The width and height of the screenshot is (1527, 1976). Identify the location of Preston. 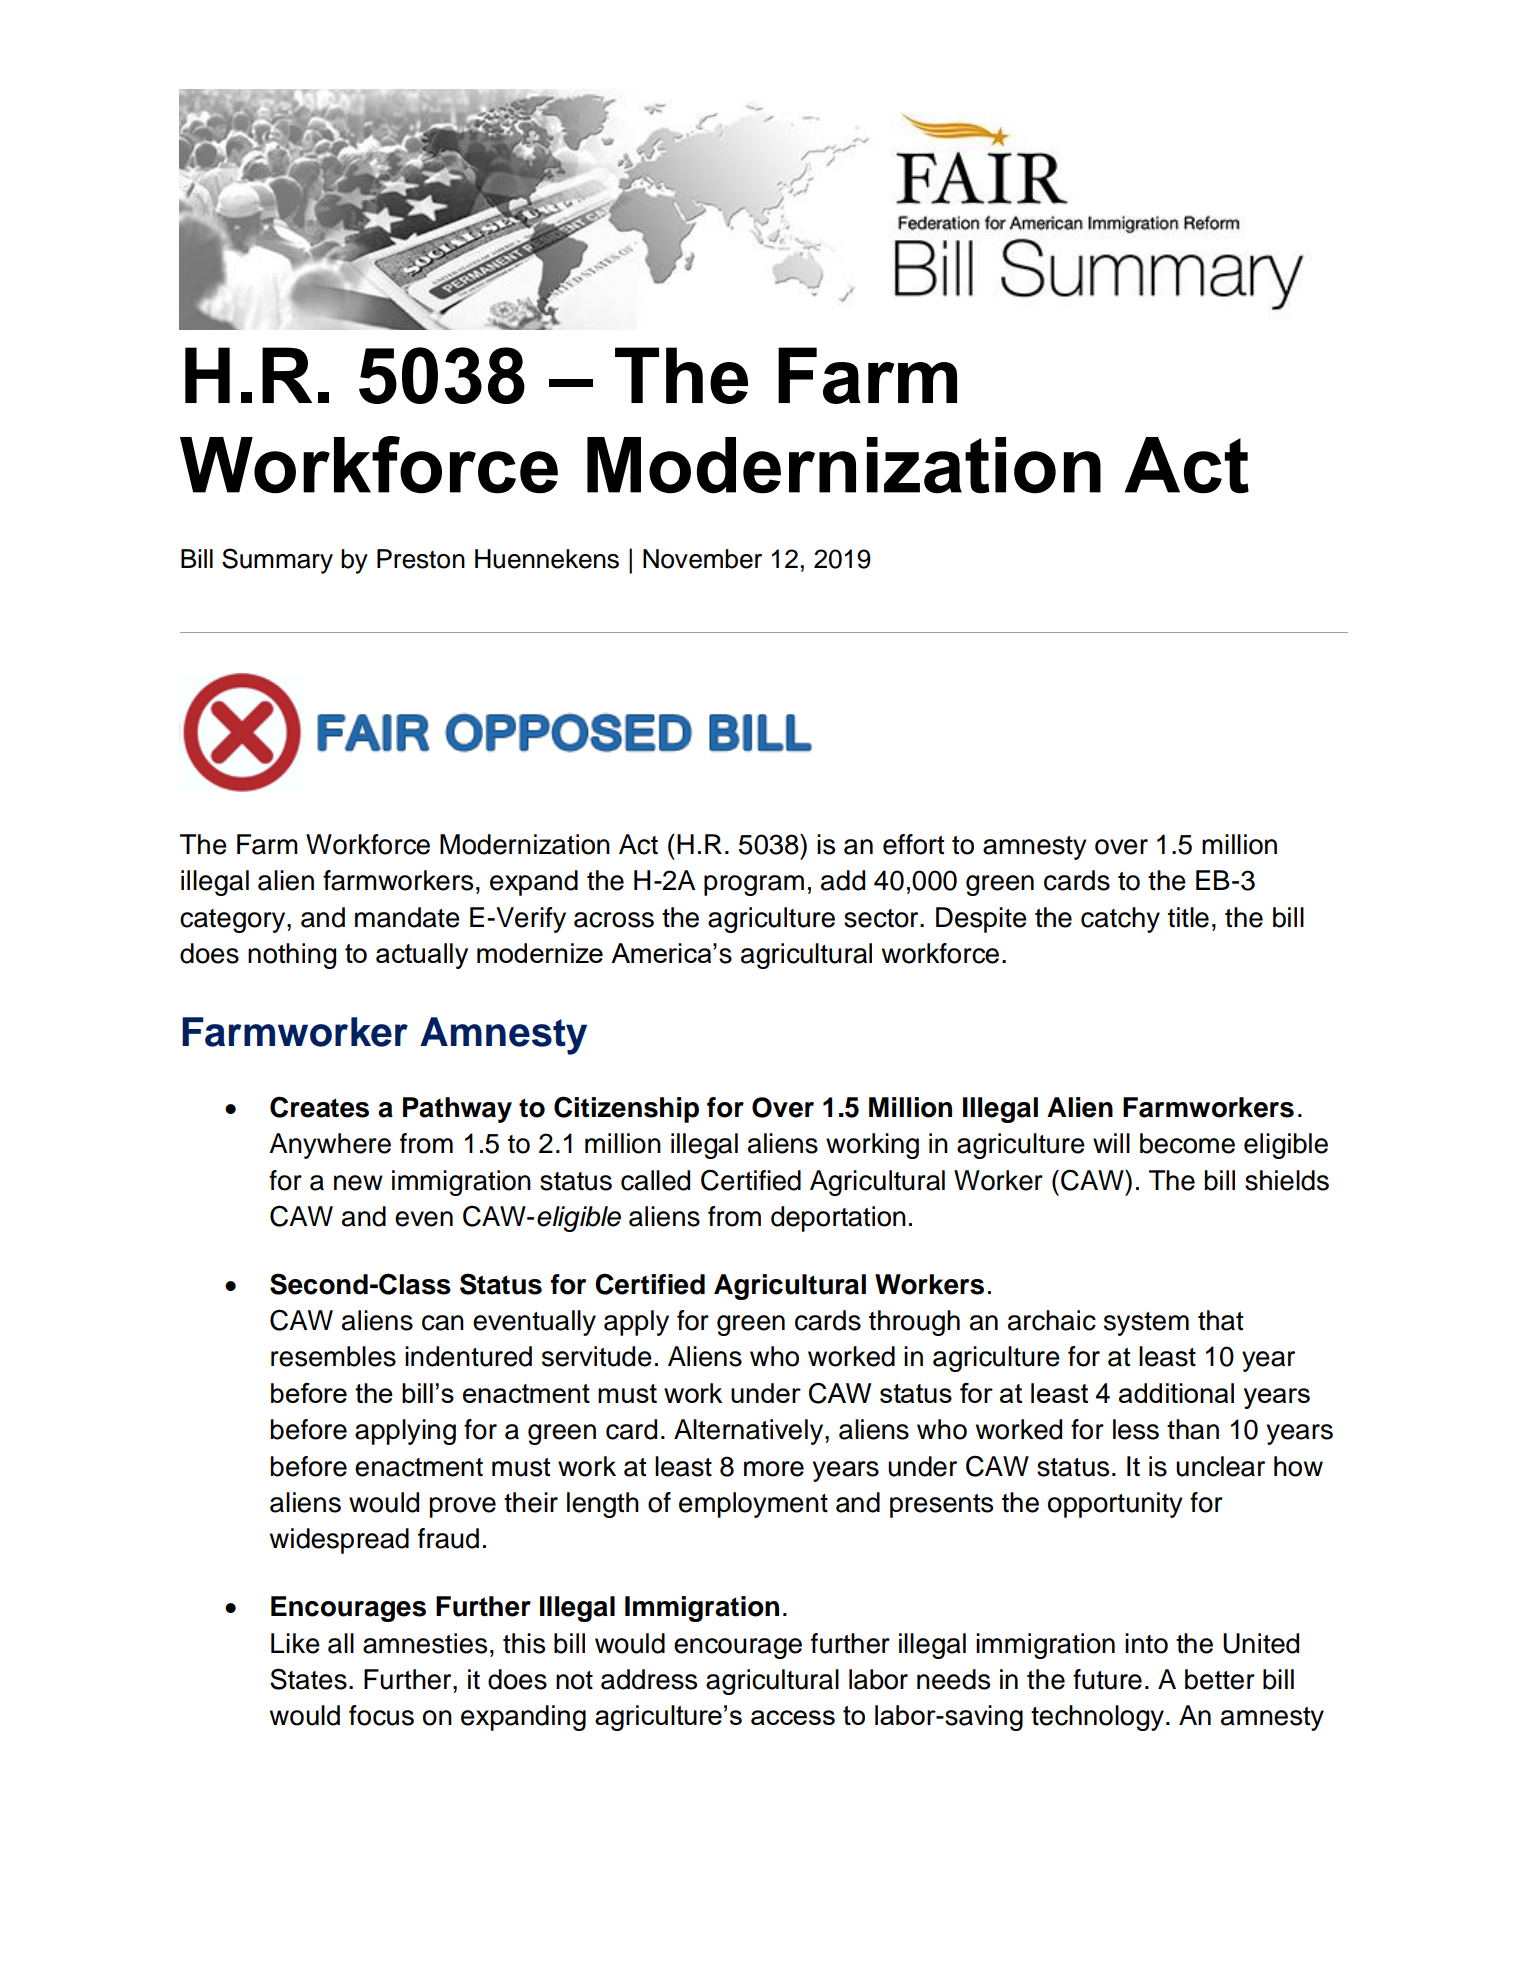
(421, 559).
